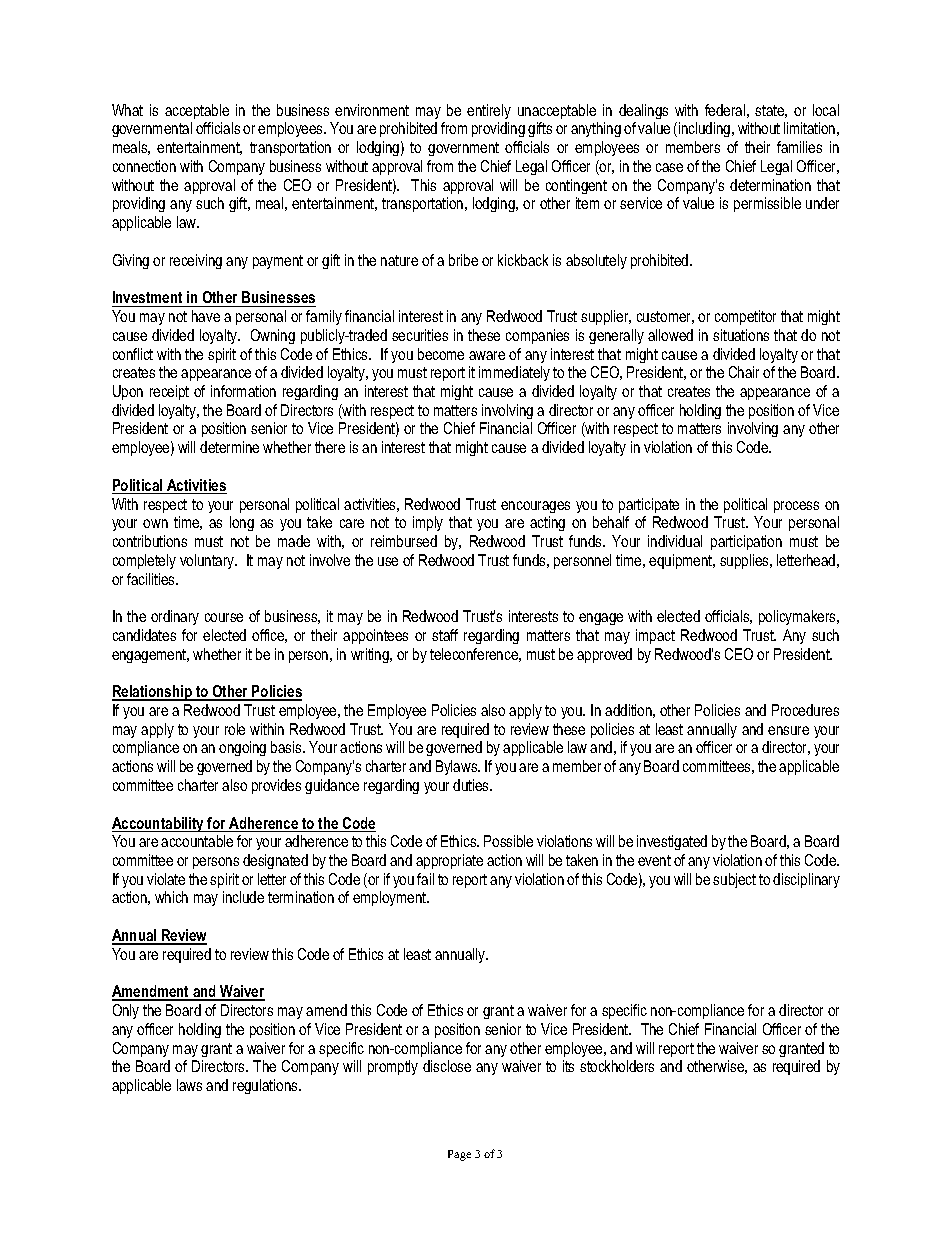 The image size is (952, 1233). Describe the element at coordinates (798, 617) in the page. I see `policymakers` at that location.
